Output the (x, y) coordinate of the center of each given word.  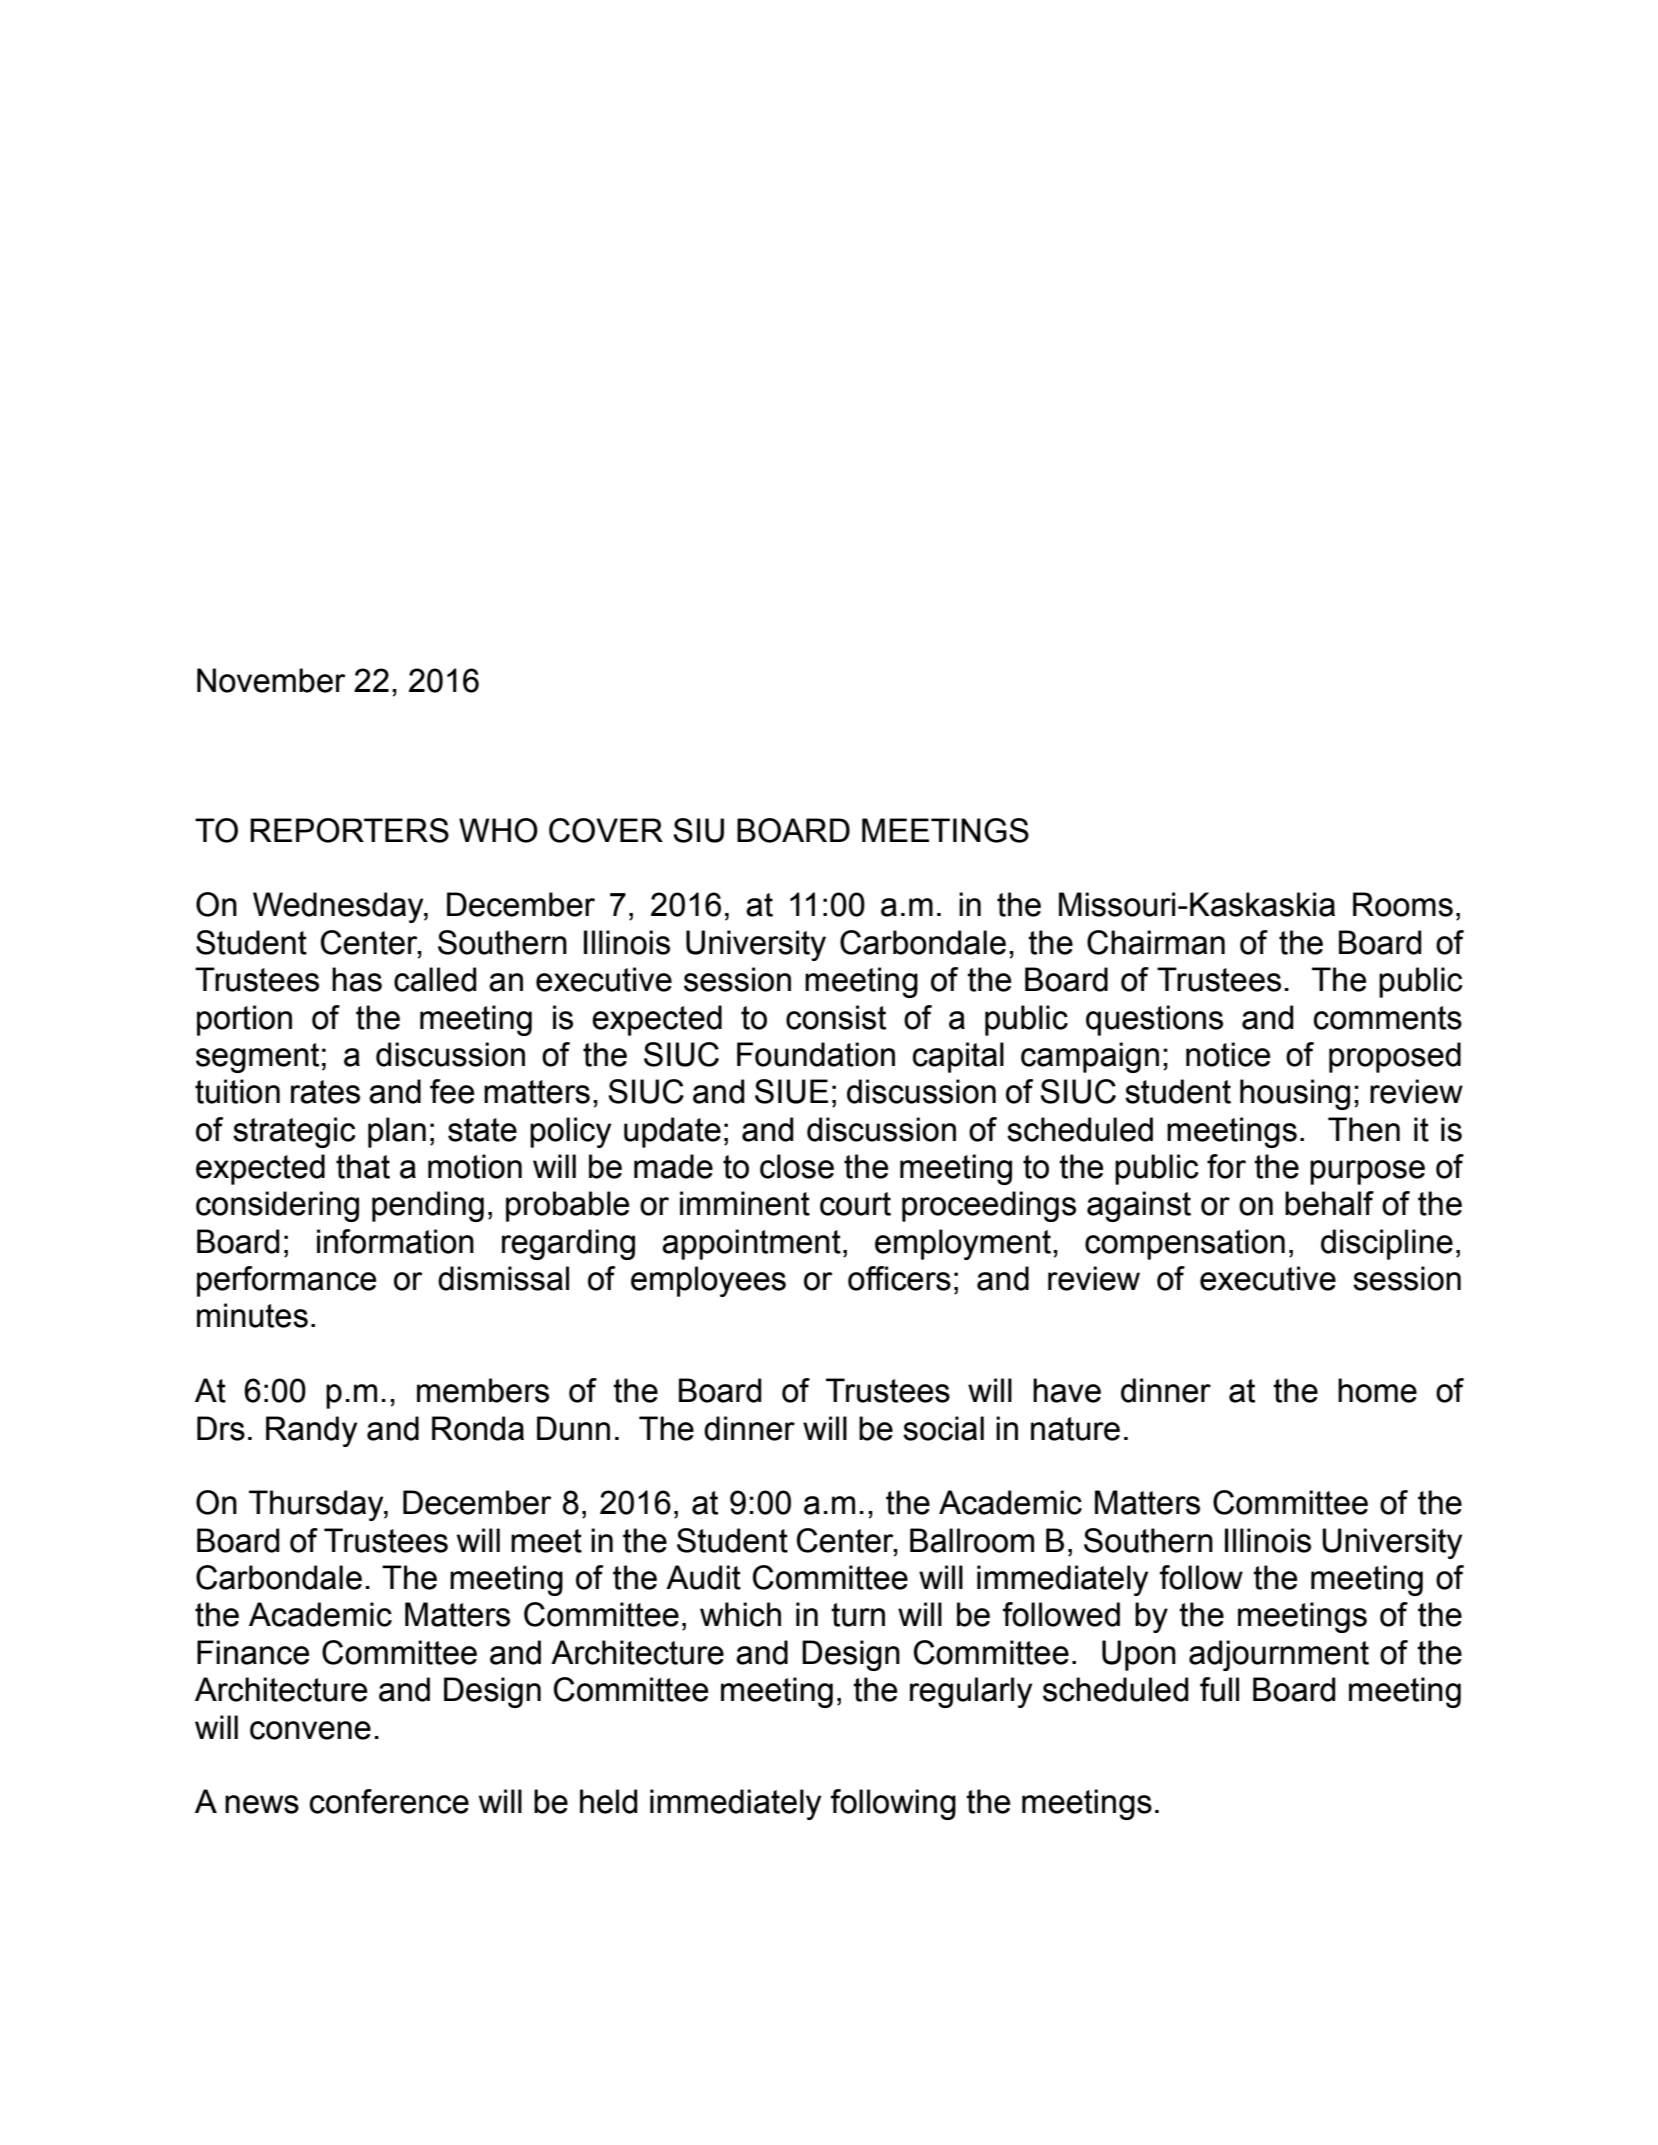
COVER (606, 830)
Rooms (1403, 904)
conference (389, 1801)
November (271, 680)
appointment (751, 1244)
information (395, 1241)
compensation (1185, 1244)
